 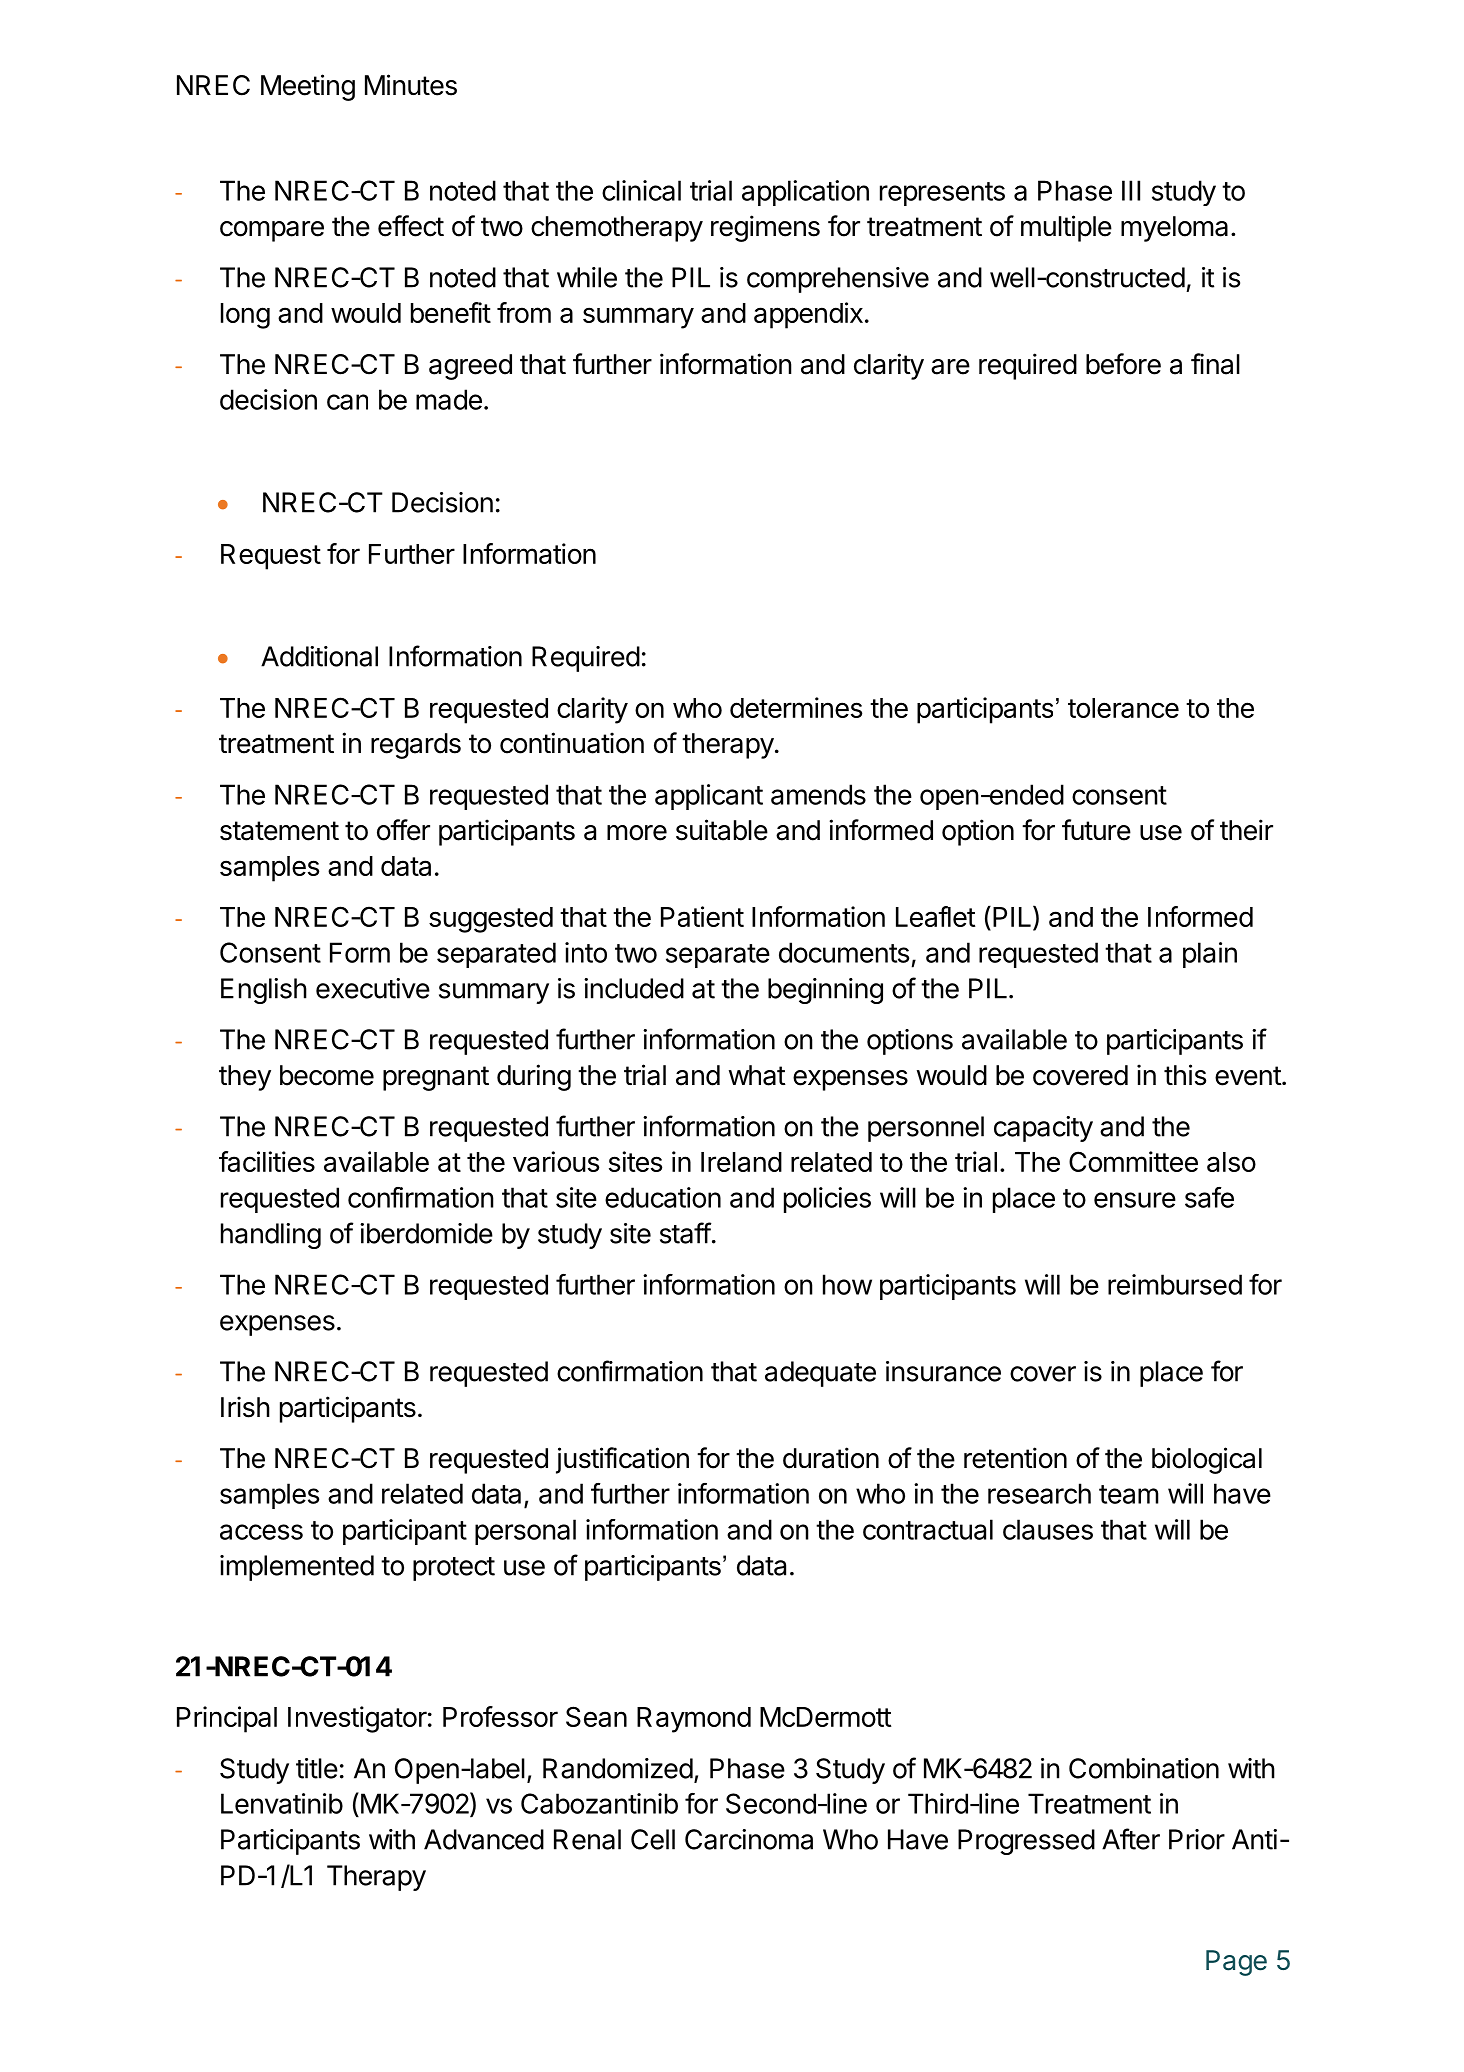 What do you see at coordinates (484, 1839) in the image?
I see `Advanced` at bounding box center [484, 1839].
